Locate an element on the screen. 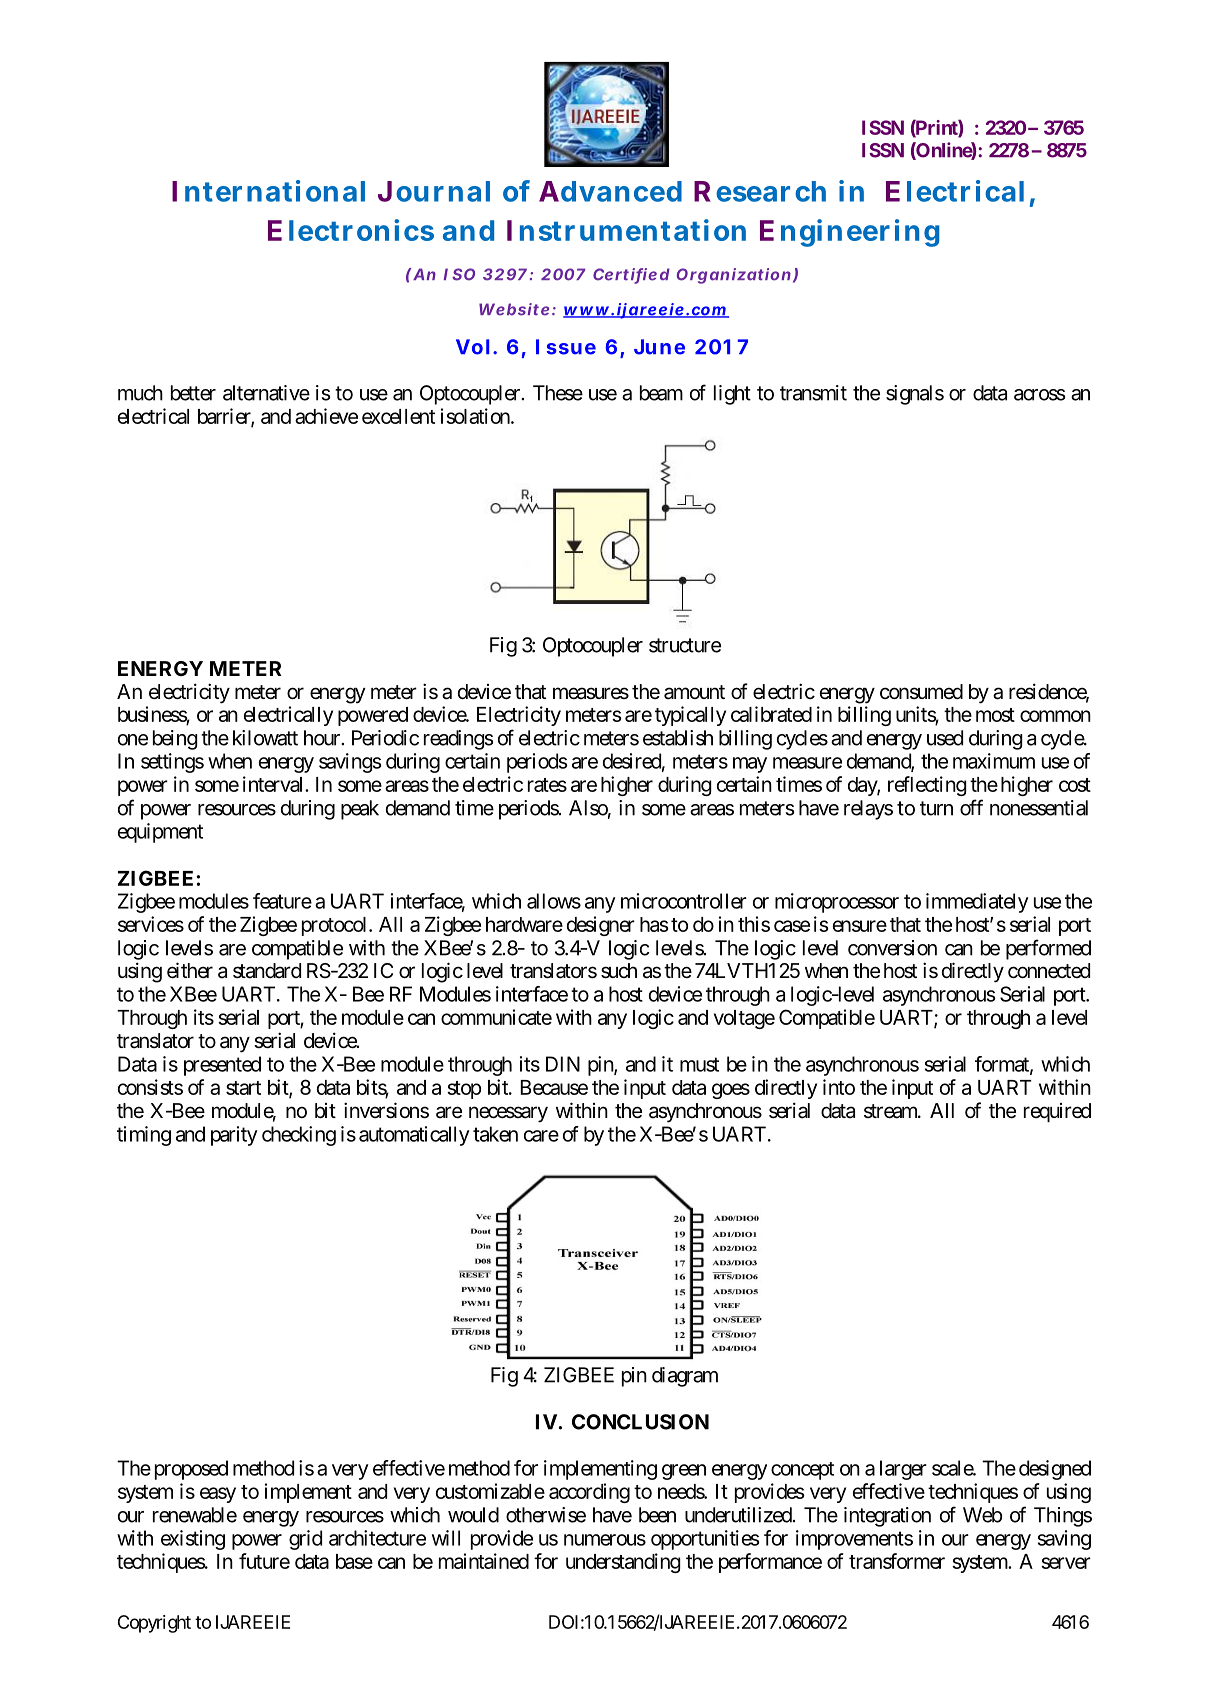  required is located at coordinates (1057, 1112).
